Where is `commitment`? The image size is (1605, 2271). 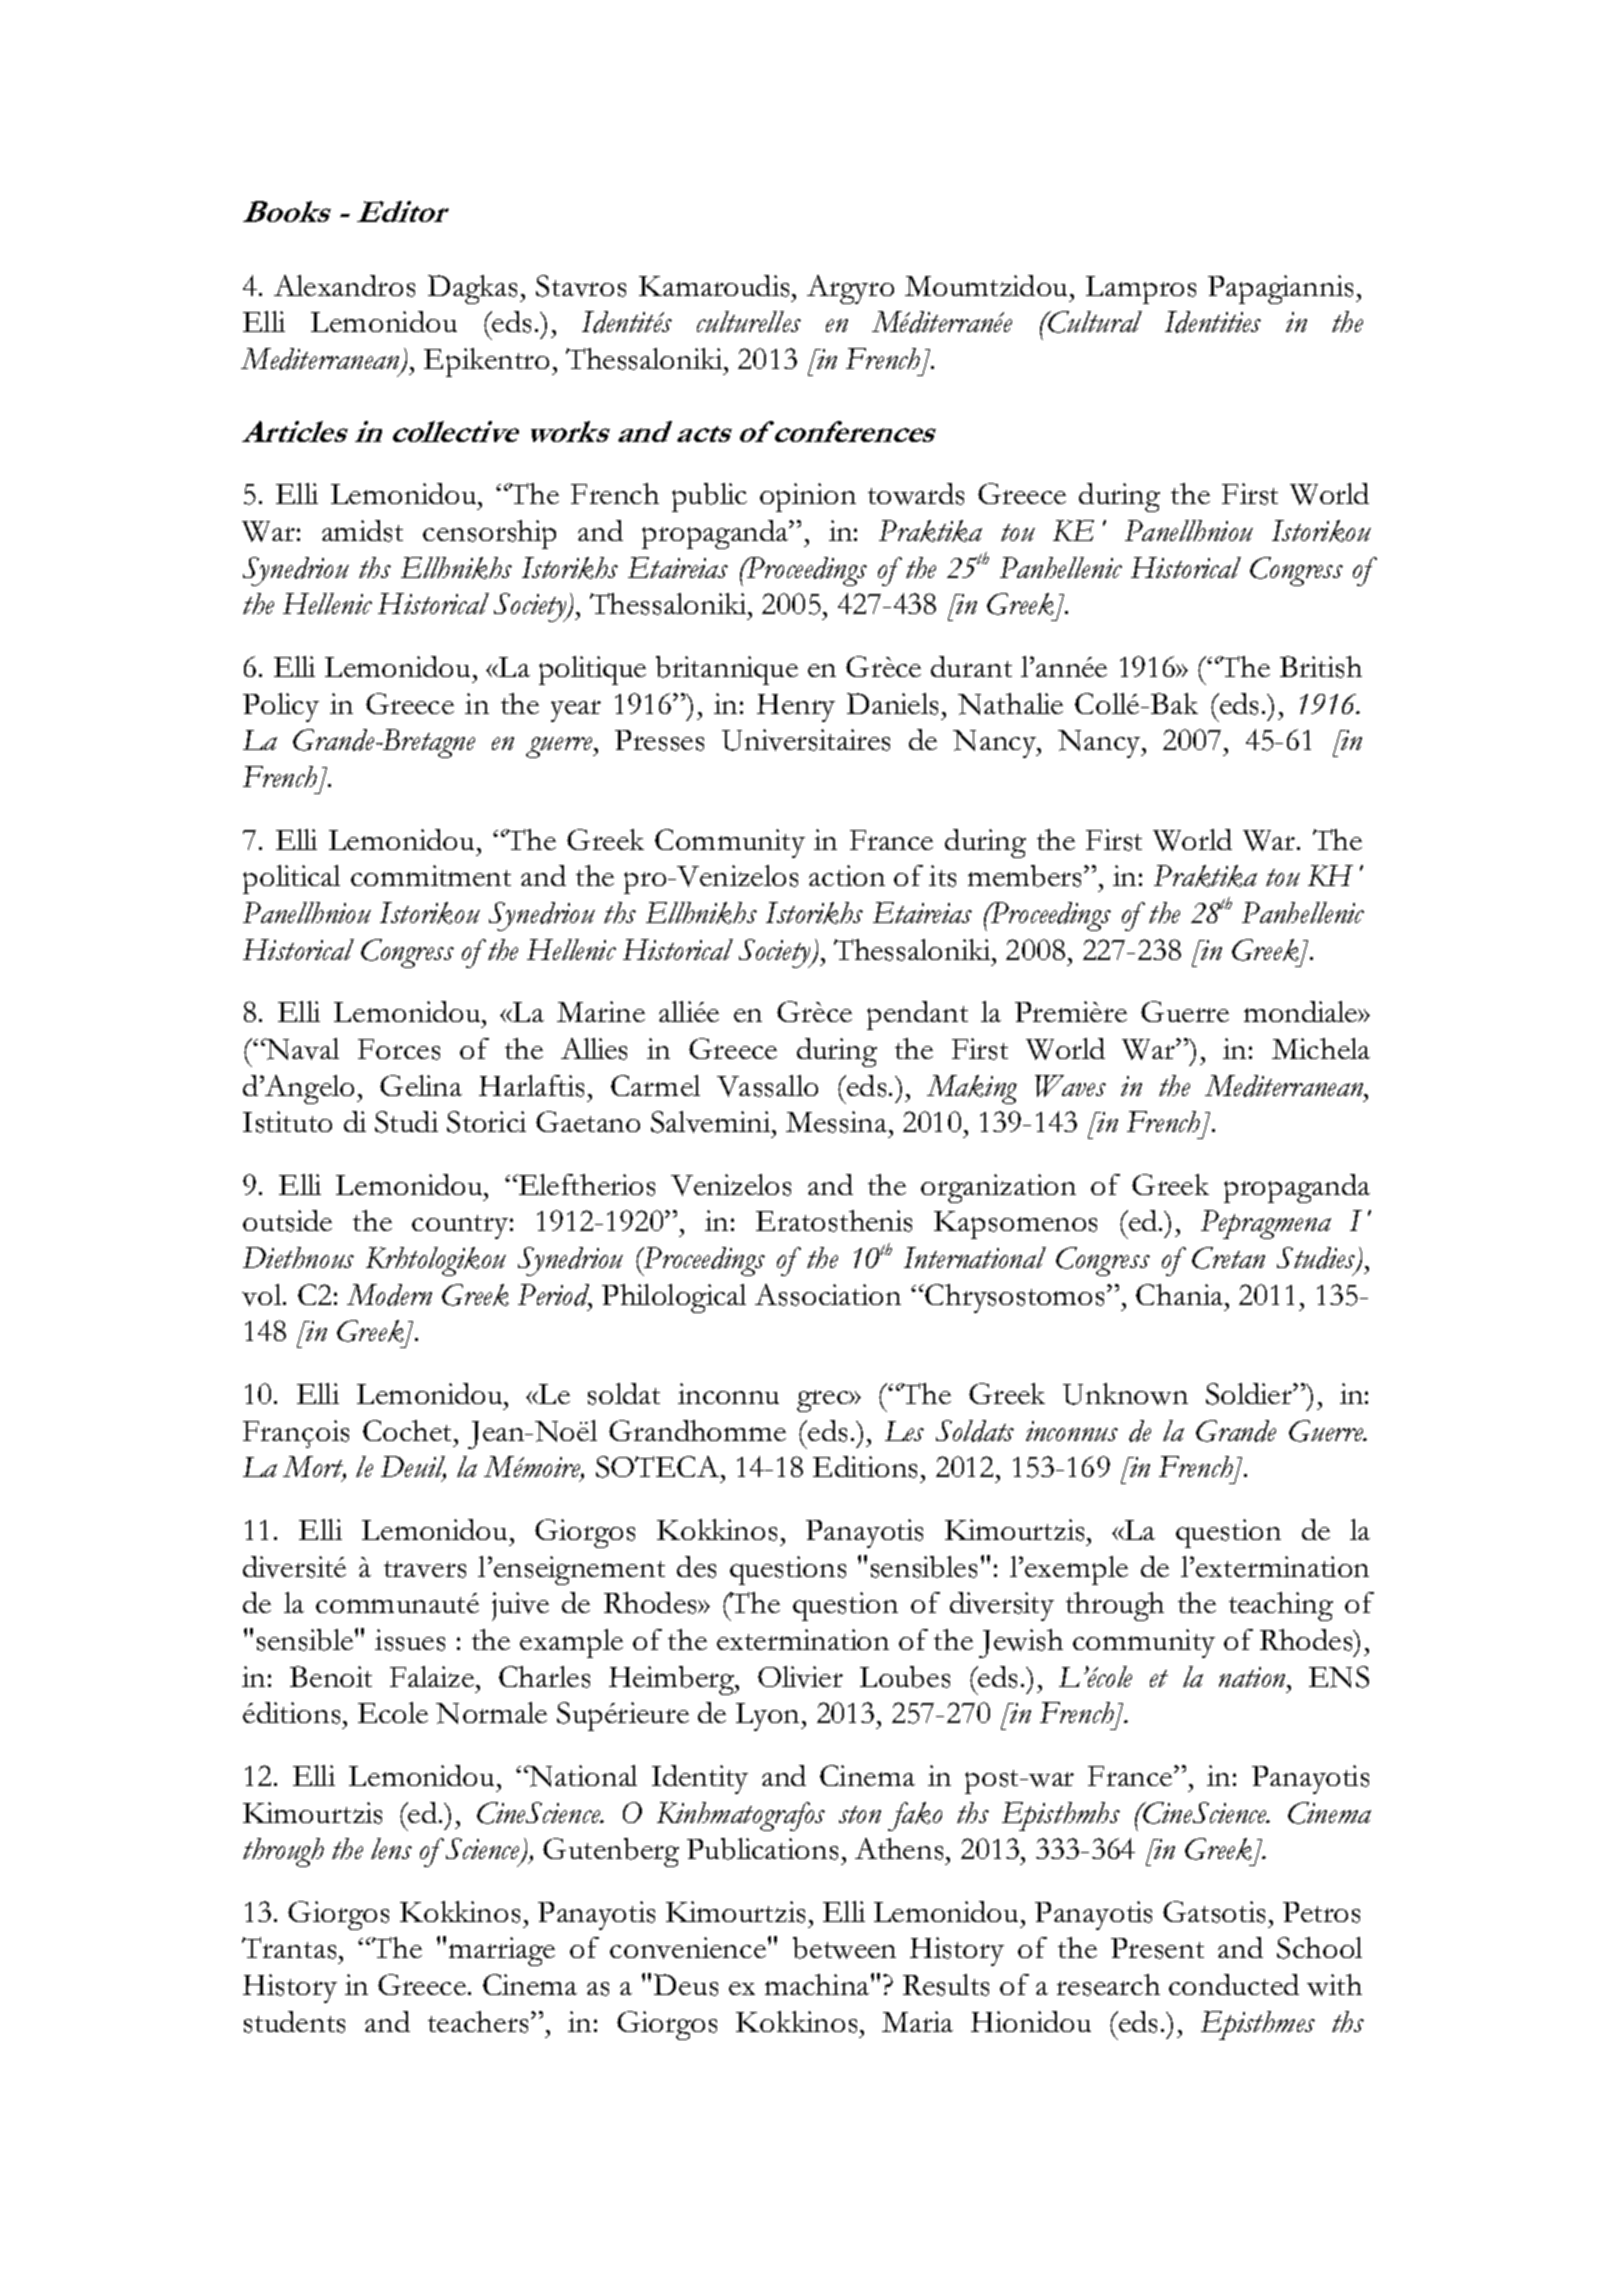
commitment is located at coordinates (431, 875).
